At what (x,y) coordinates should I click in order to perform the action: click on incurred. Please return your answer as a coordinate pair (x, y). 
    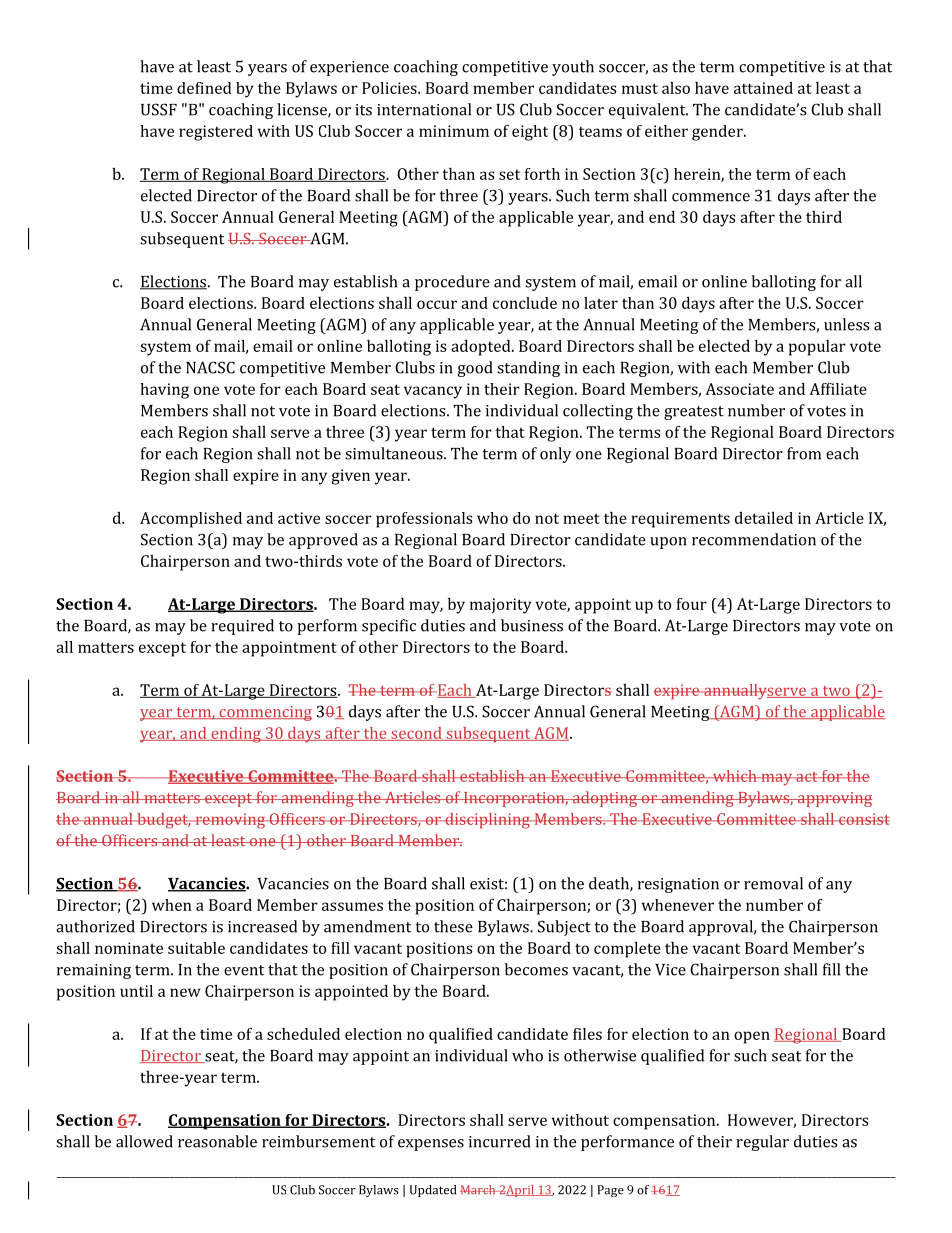
    Looking at the image, I should click on (499, 1141).
